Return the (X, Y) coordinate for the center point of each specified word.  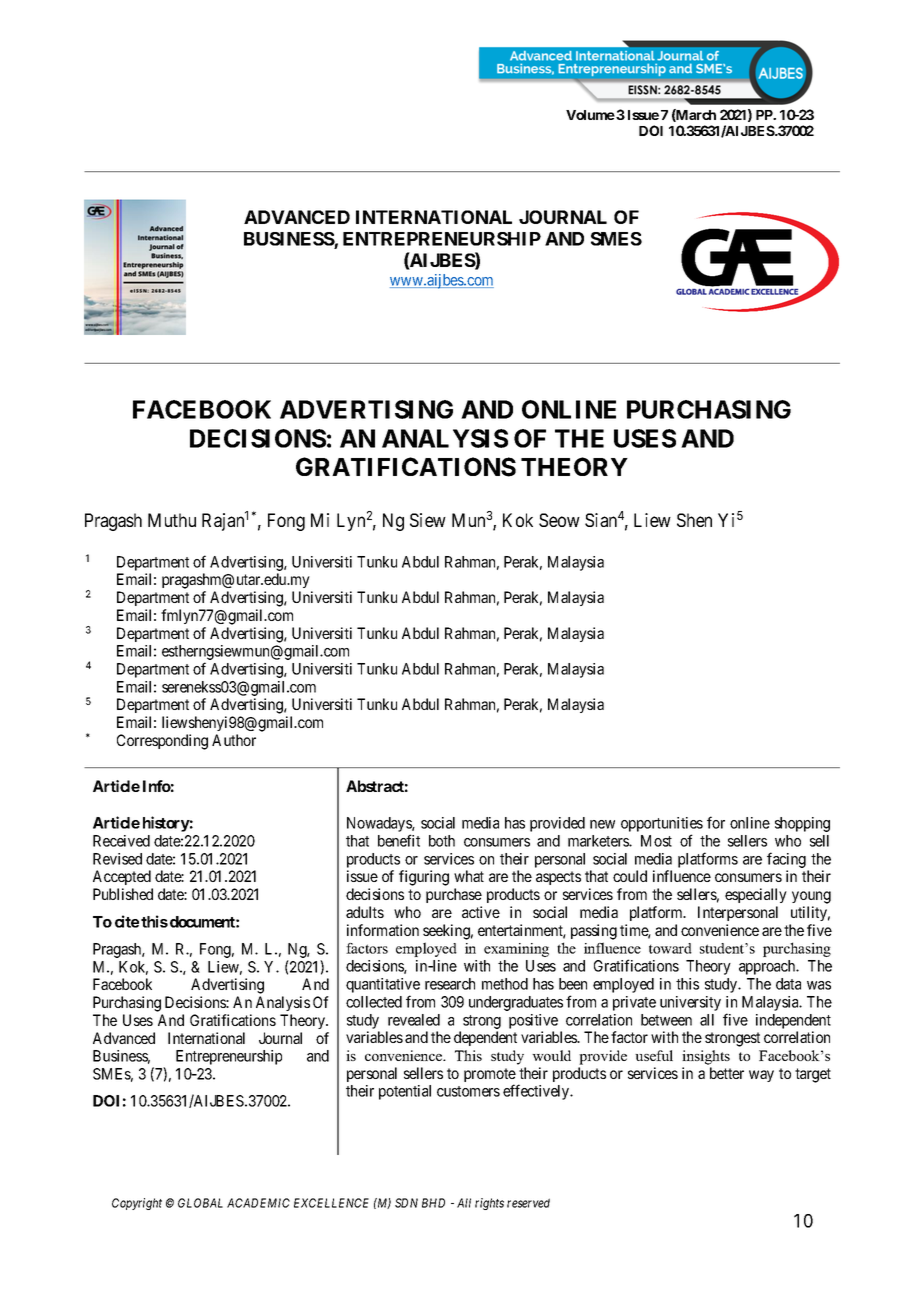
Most (656, 841)
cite (127, 921)
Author (234, 740)
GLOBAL (200, 1203)
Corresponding (162, 742)
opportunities (662, 826)
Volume (590, 115)
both (442, 841)
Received (121, 841)
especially (756, 895)
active (481, 912)
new (602, 824)
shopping (802, 824)
